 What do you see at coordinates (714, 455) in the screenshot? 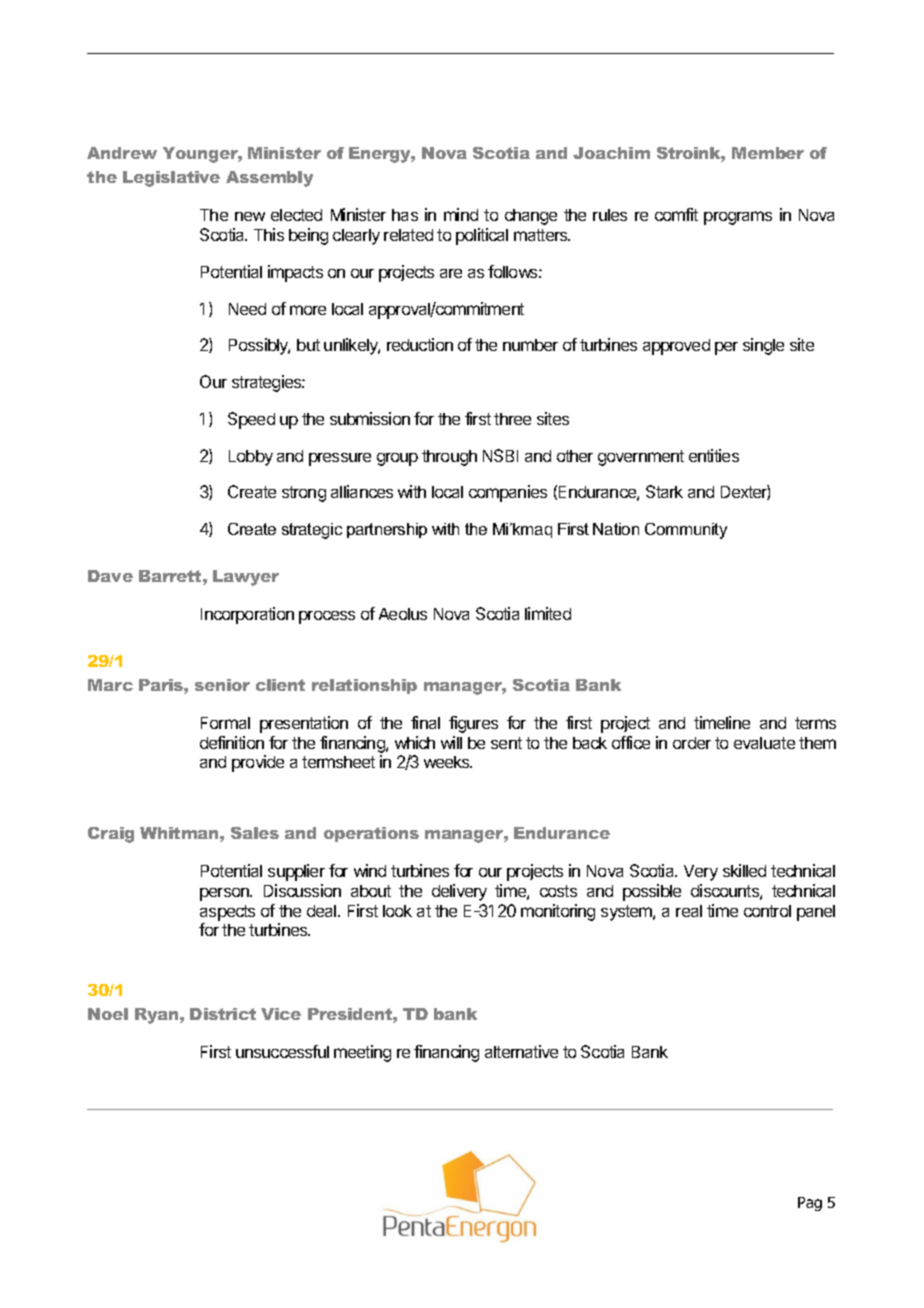
I see `entities` at bounding box center [714, 455].
